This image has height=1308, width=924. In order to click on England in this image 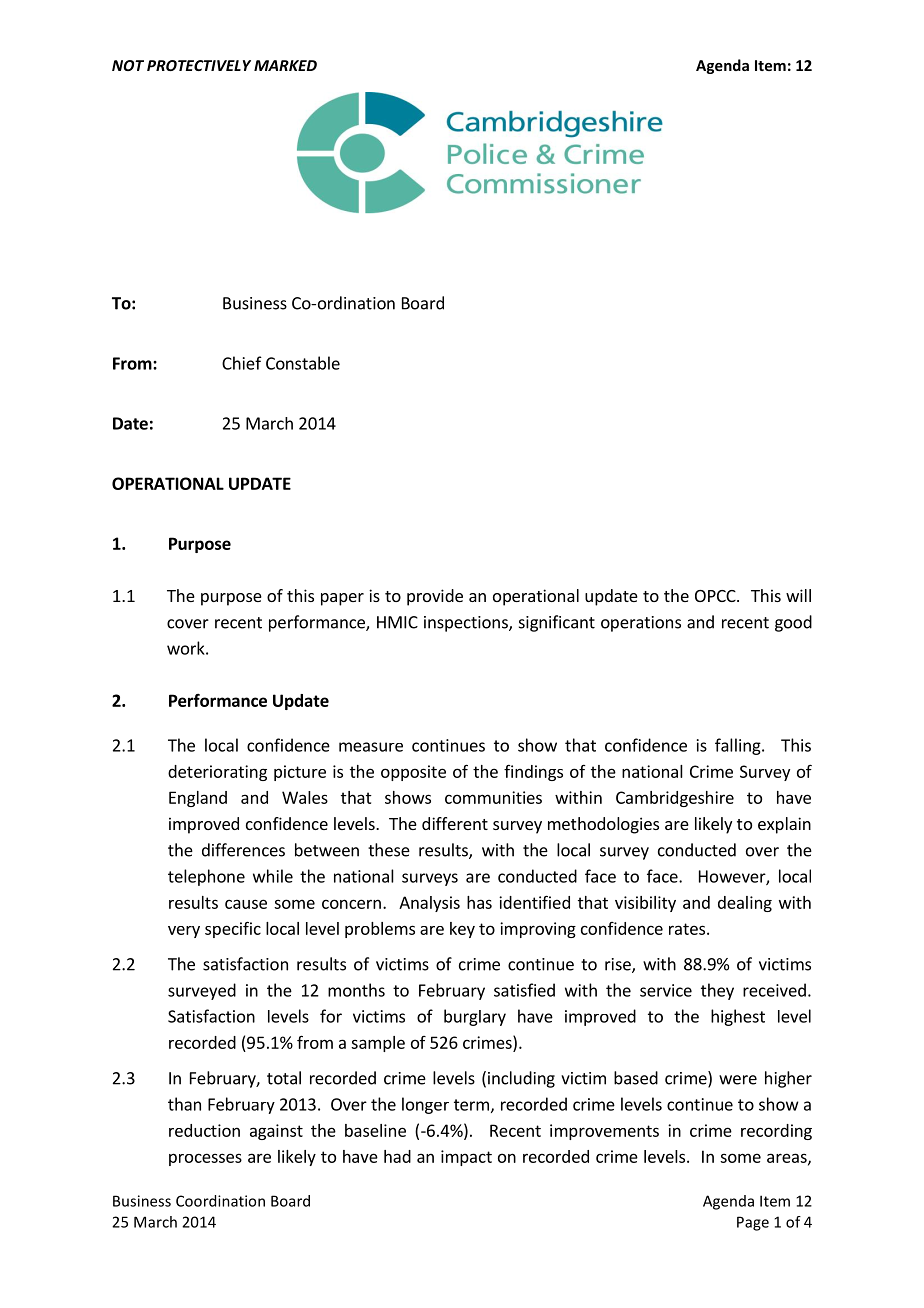, I will do `click(198, 799)`.
